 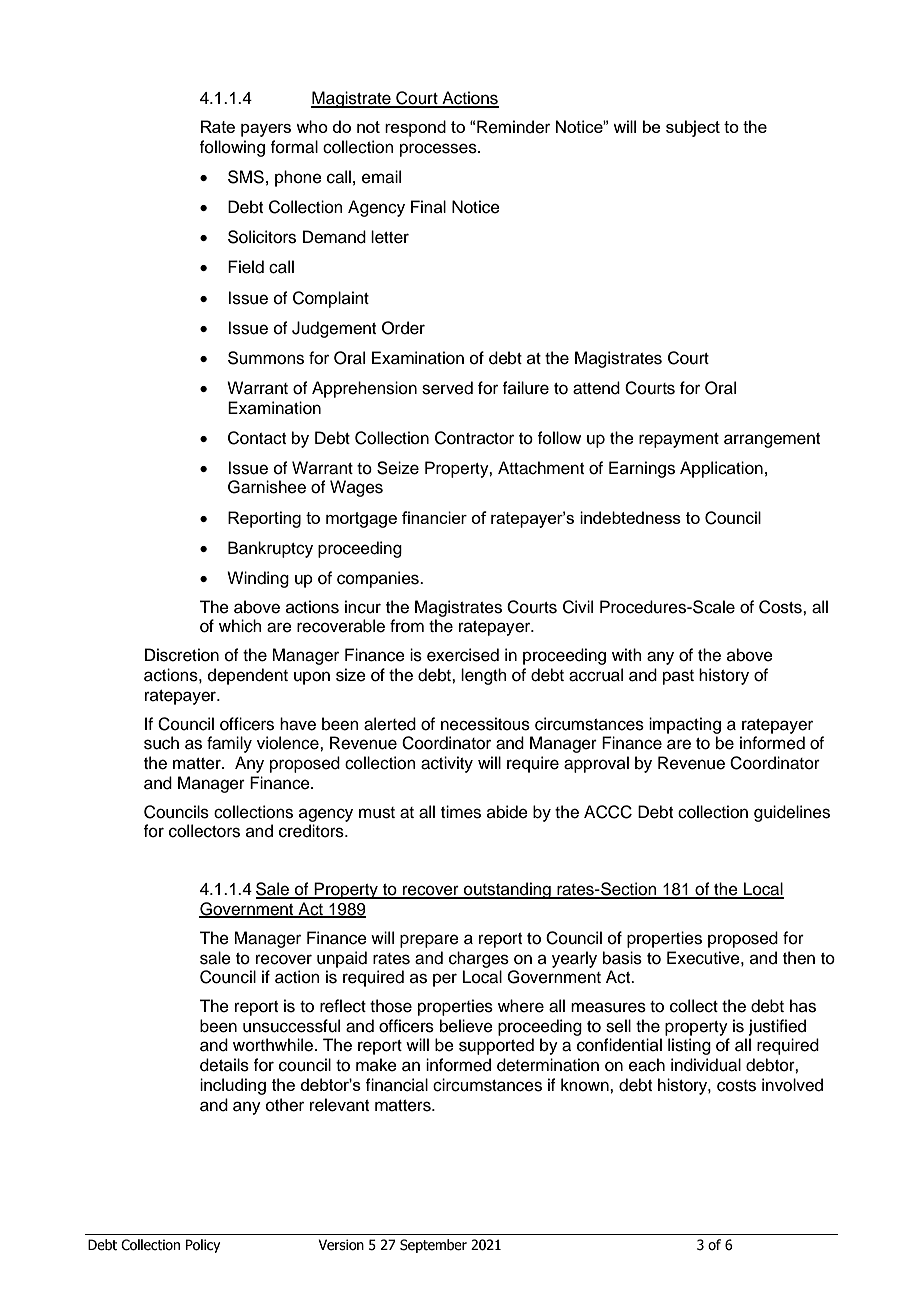 What do you see at coordinates (693, 128) in the document?
I see `subject` at bounding box center [693, 128].
